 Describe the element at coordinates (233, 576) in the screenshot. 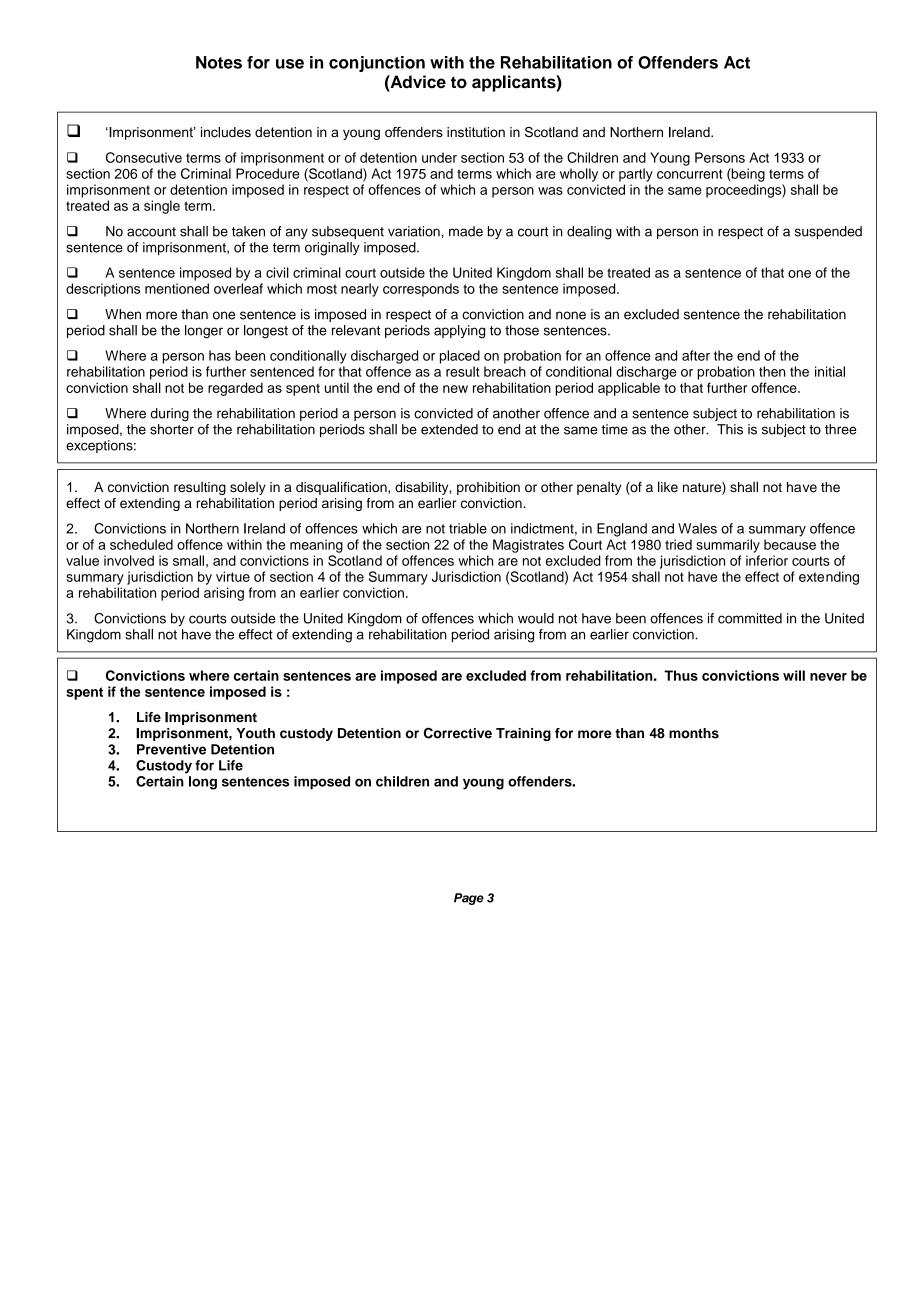

I see `virtue` at that location.
